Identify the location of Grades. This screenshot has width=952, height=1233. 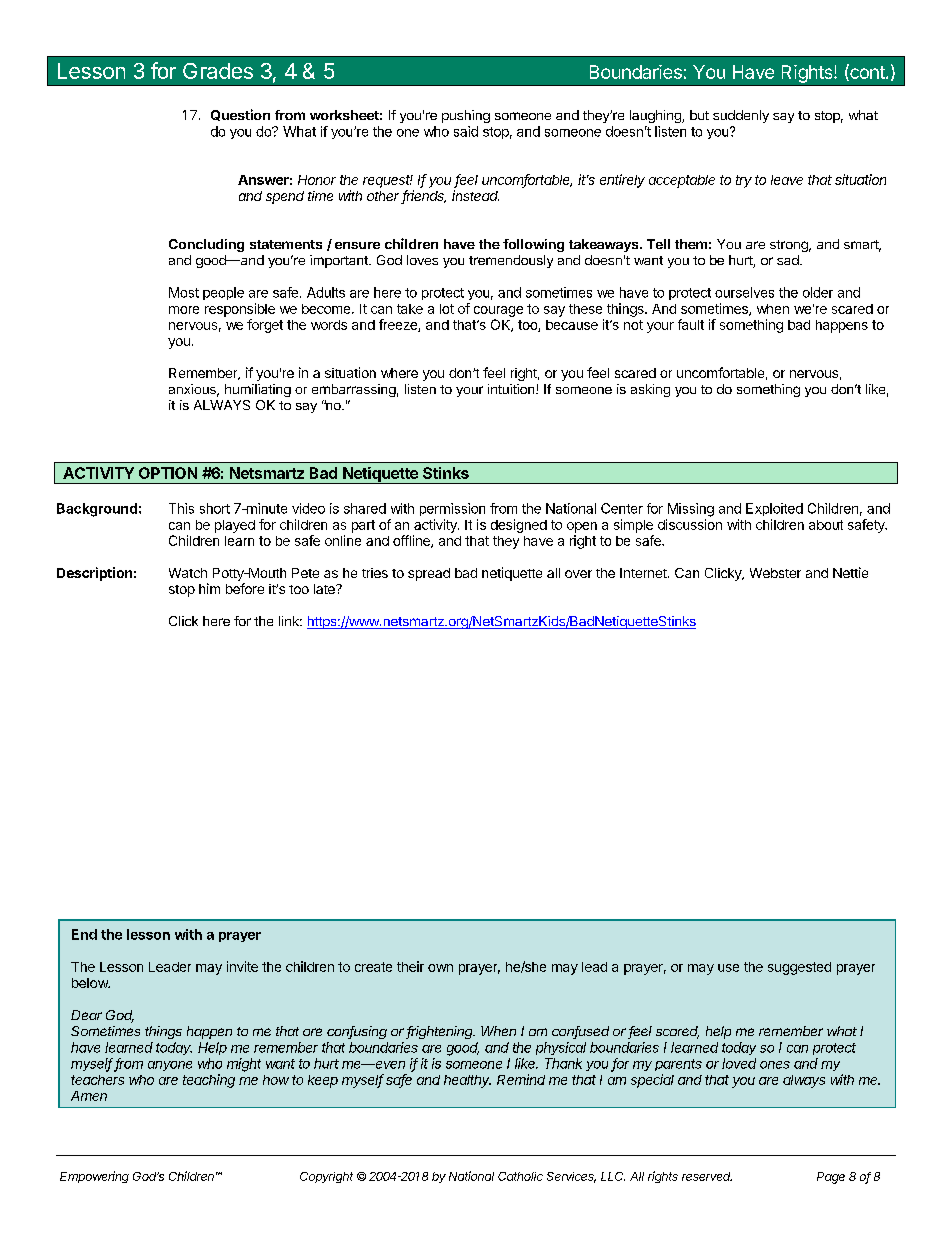
(218, 71).
